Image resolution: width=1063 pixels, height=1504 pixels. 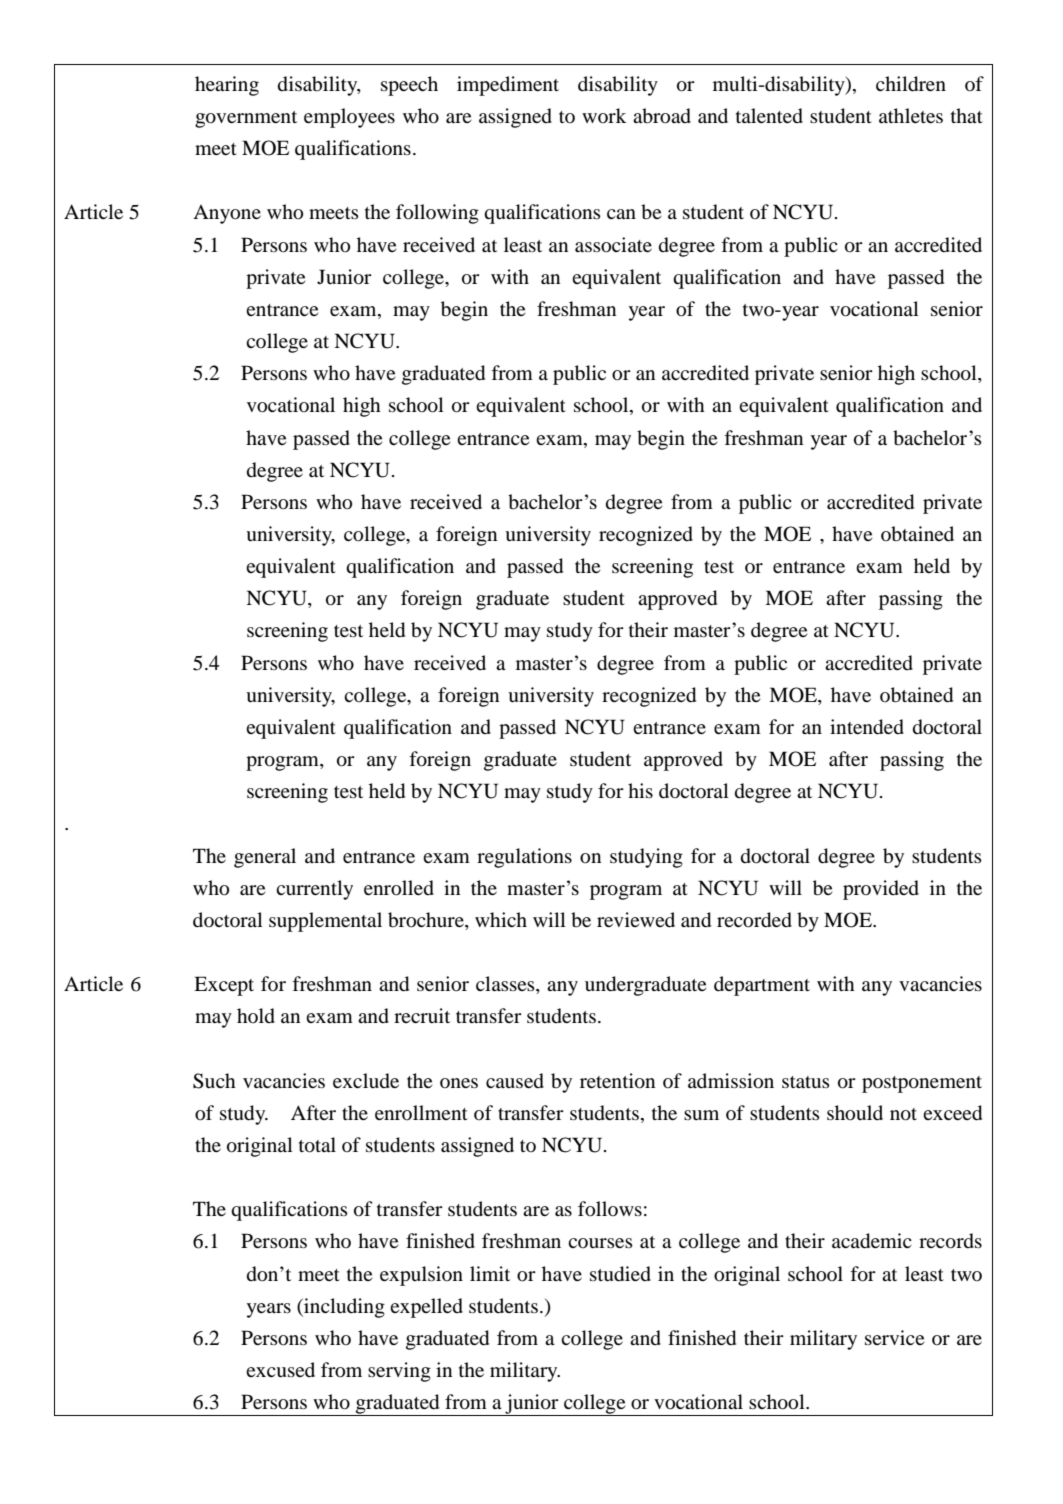 What do you see at coordinates (343, 1308) in the screenshot?
I see `including` at bounding box center [343, 1308].
